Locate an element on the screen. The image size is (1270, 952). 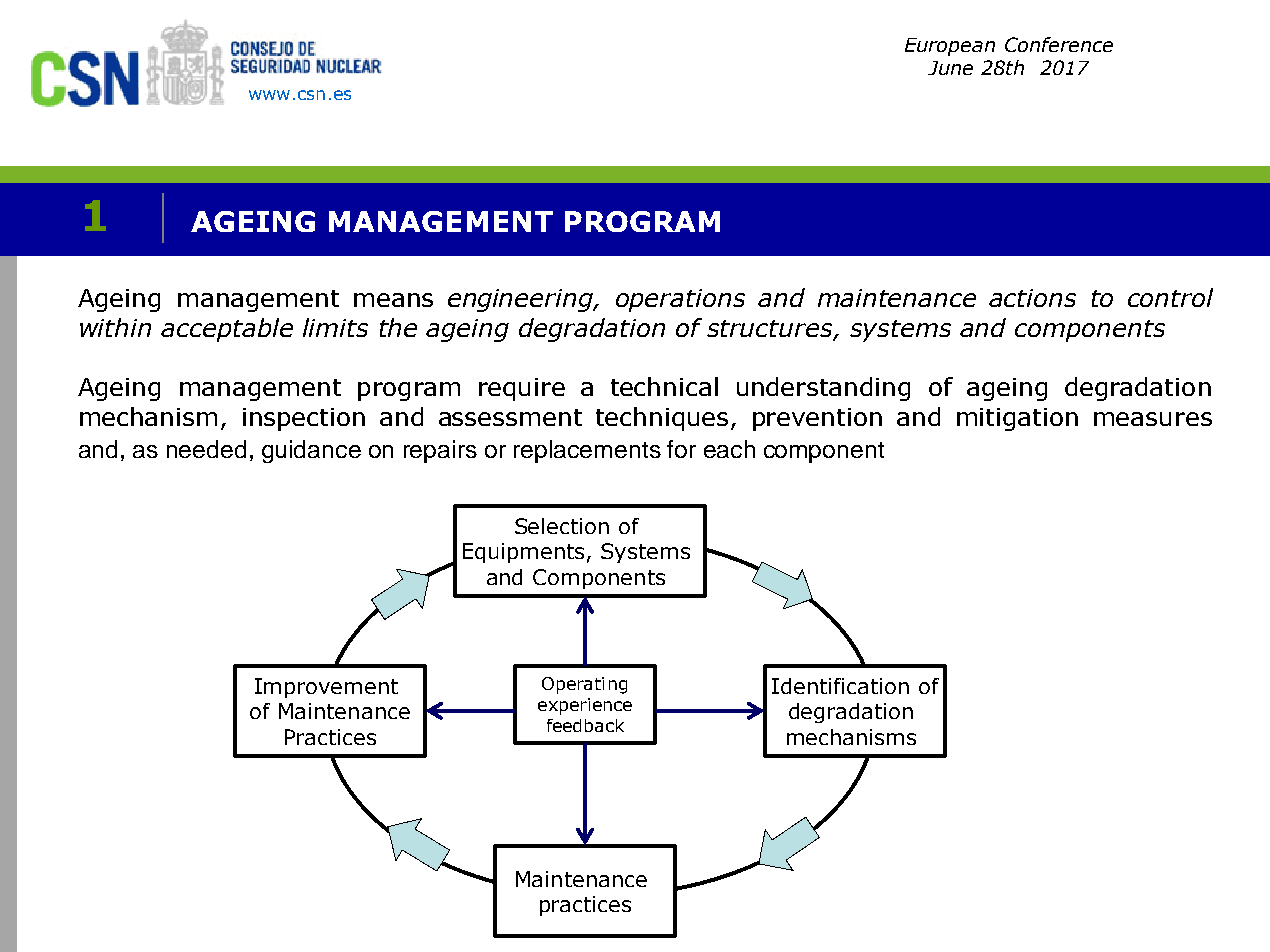
experience is located at coordinates (585, 706).
